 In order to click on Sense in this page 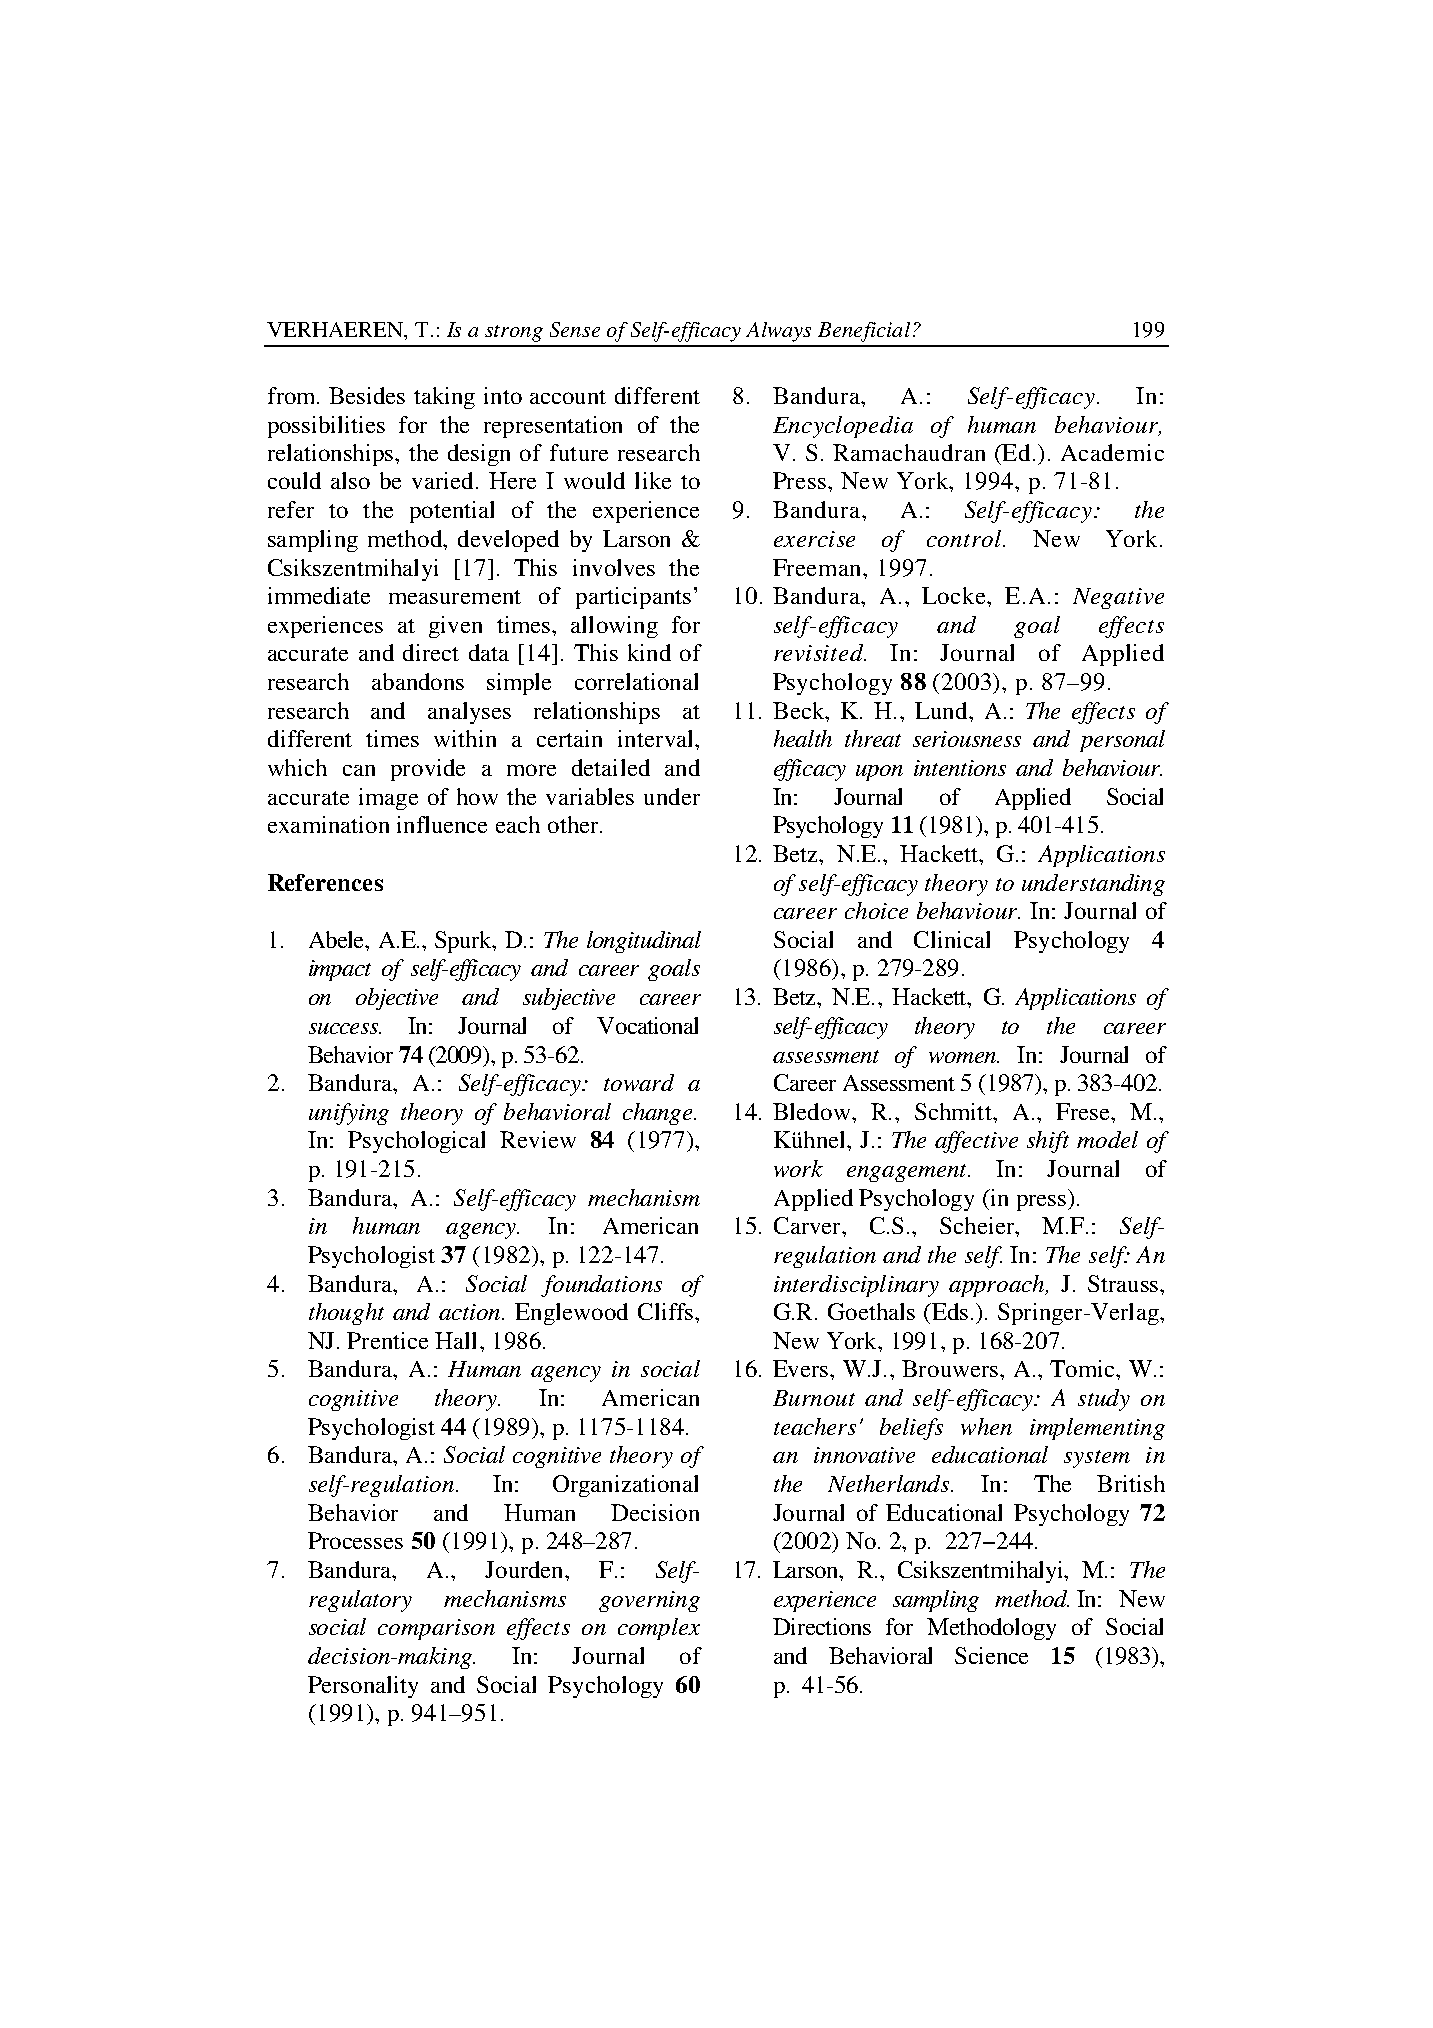, I will do `click(575, 329)`.
